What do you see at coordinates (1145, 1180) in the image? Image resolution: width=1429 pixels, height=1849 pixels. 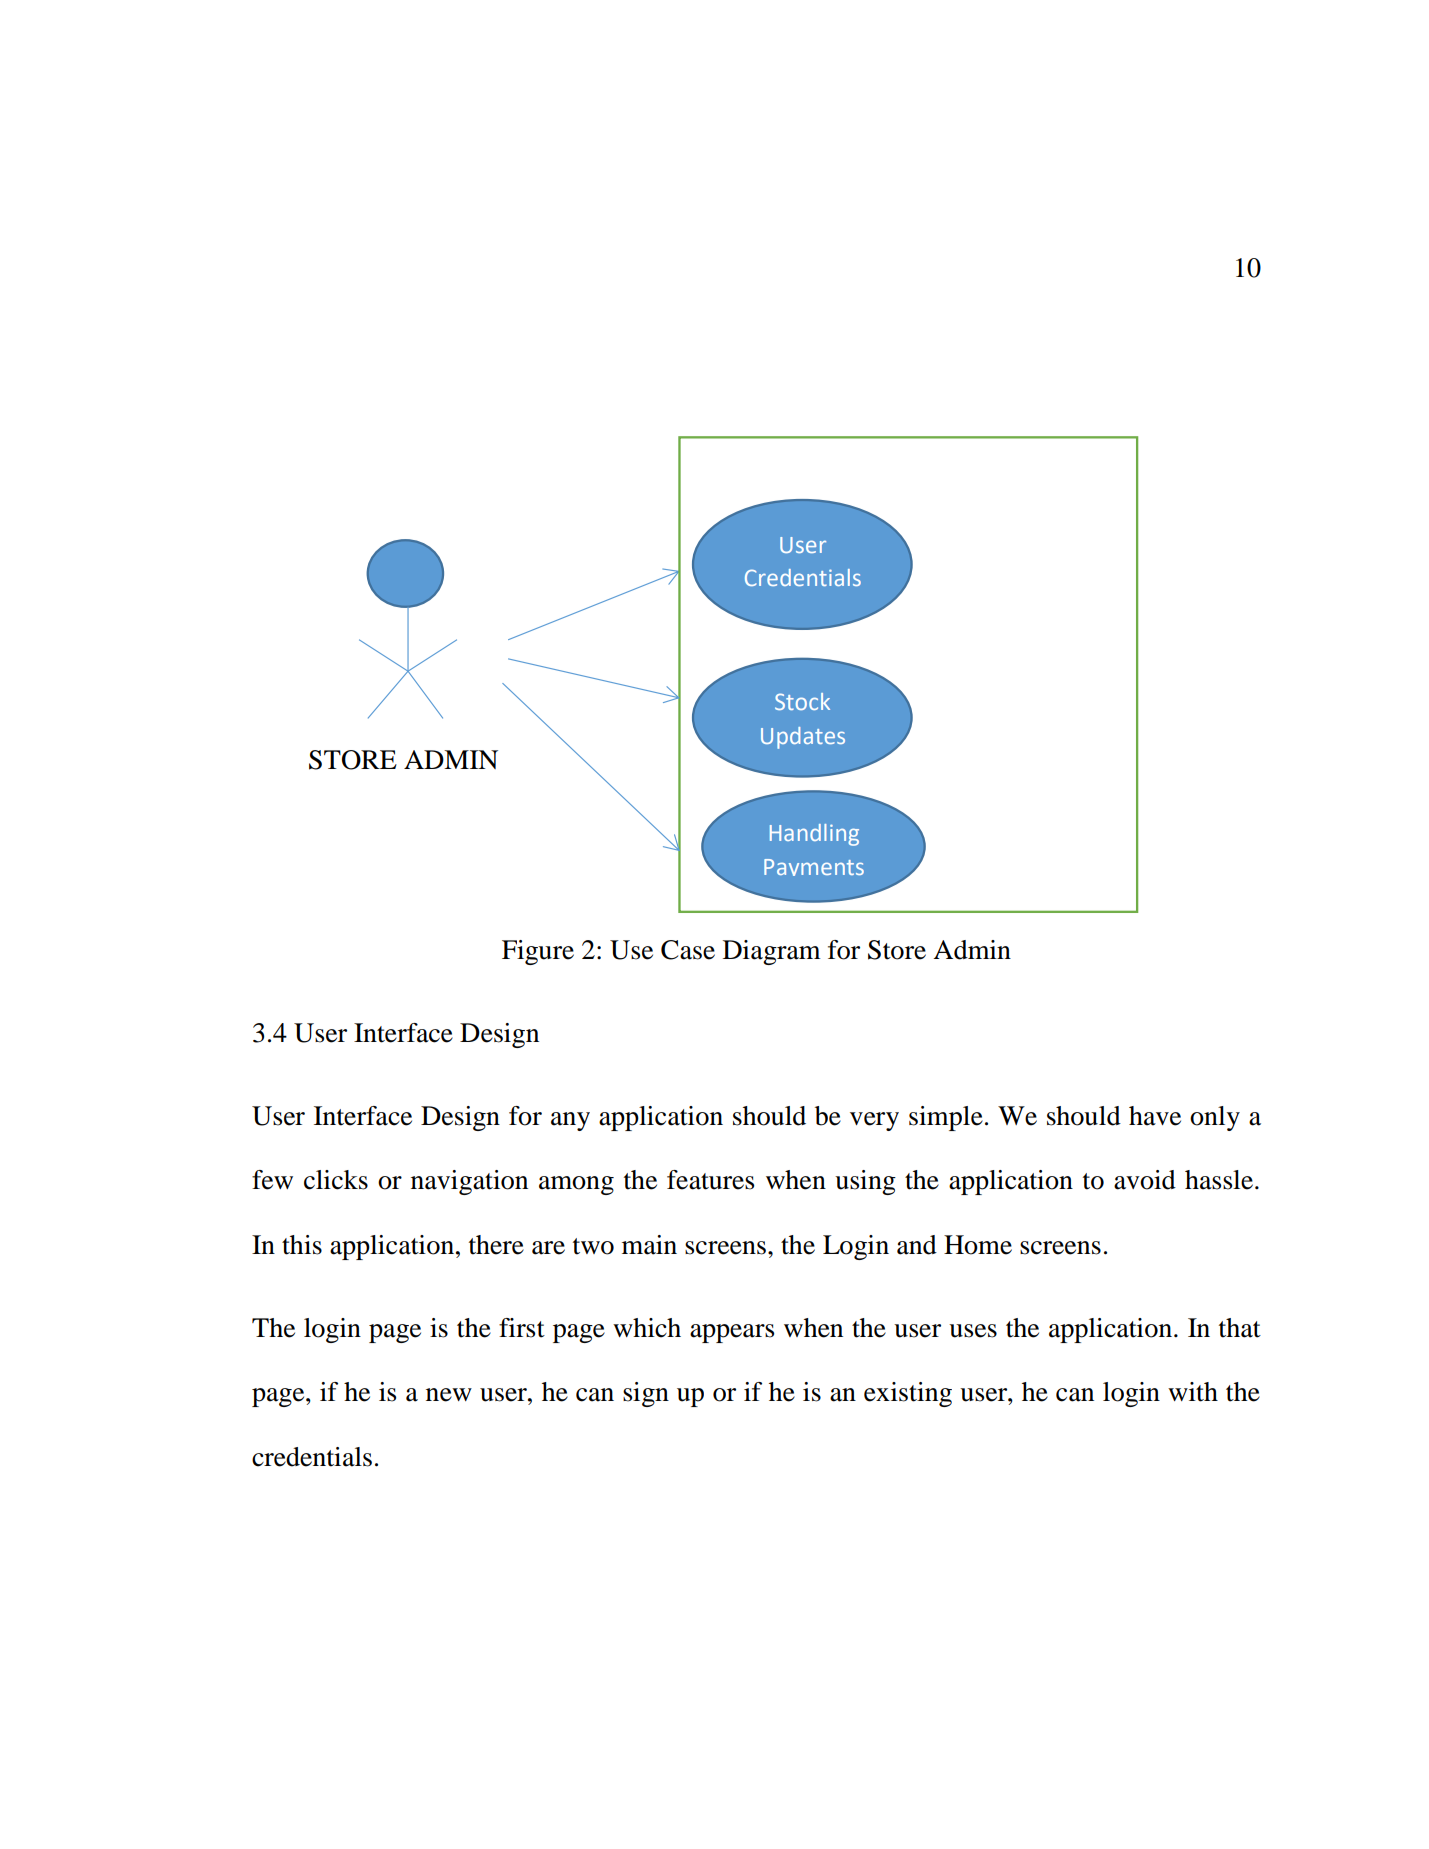 I see `avoid` at bounding box center [1145, 1180].
